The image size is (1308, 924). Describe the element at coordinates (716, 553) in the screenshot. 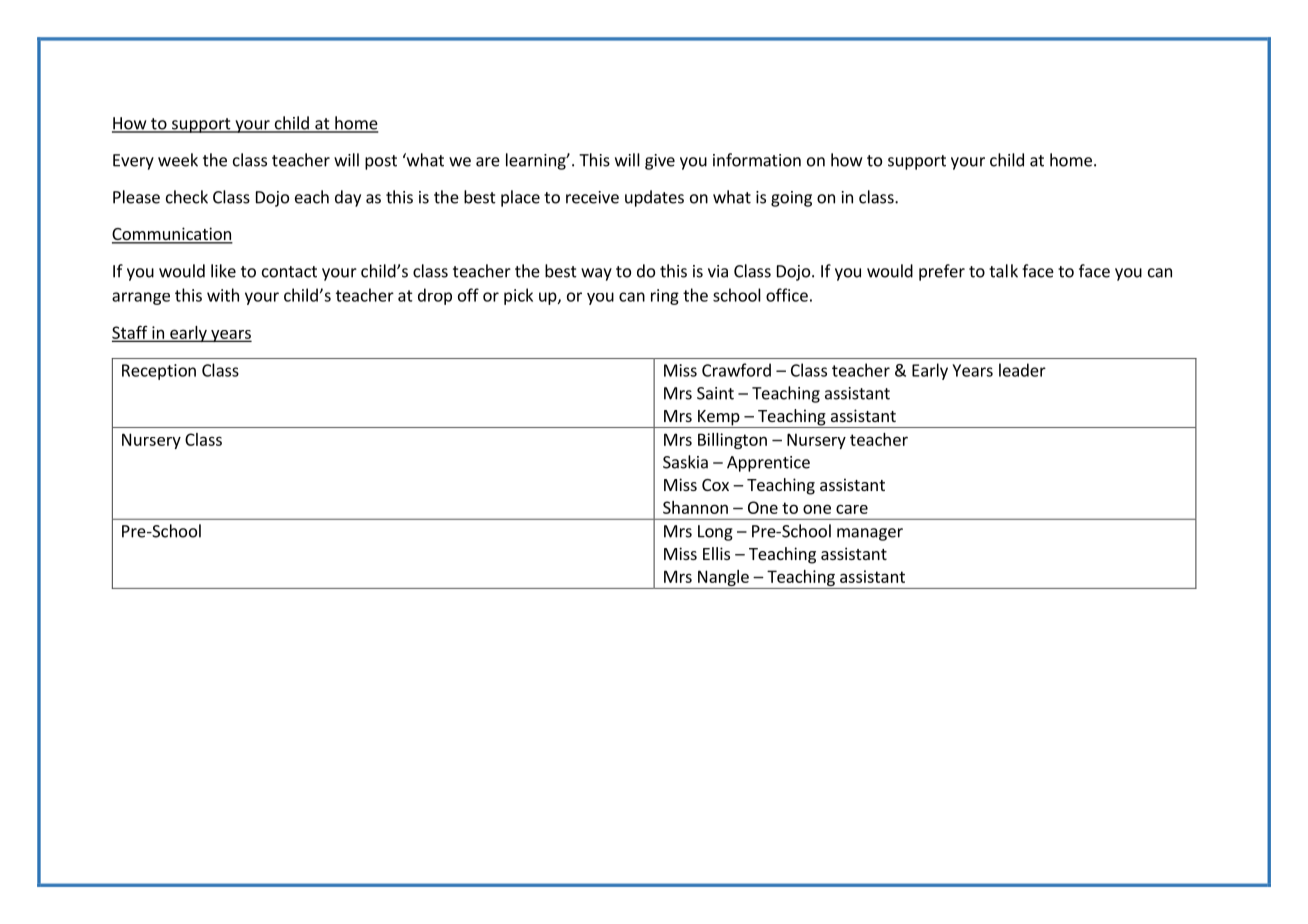

I see `Ellis` at that location.
